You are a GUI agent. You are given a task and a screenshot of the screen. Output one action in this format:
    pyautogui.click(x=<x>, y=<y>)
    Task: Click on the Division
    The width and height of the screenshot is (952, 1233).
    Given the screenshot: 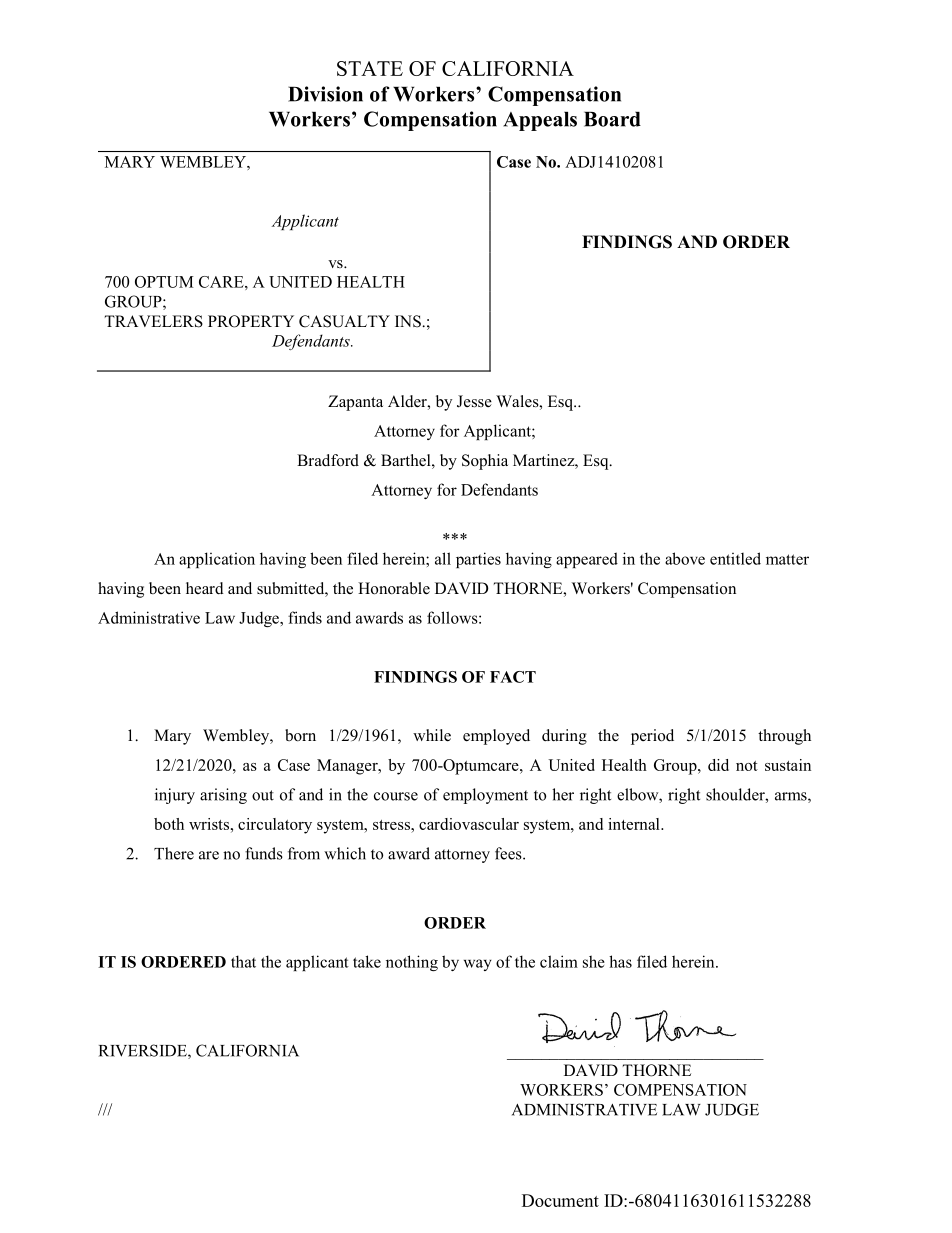 What is the action you would take?
    pyautogui.click(x=325, y=94)
